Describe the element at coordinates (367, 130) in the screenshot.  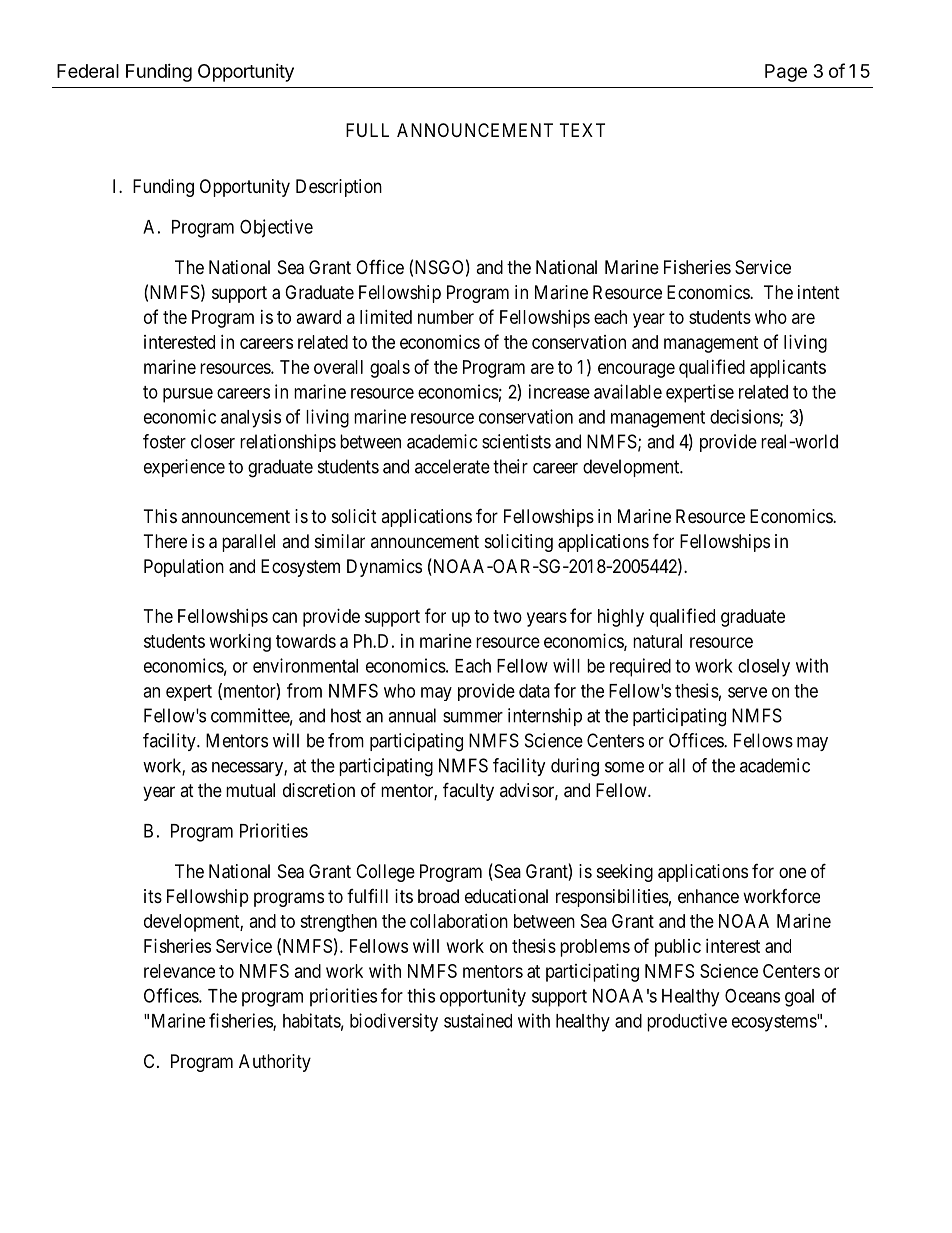
I see `FULL` at that location.
